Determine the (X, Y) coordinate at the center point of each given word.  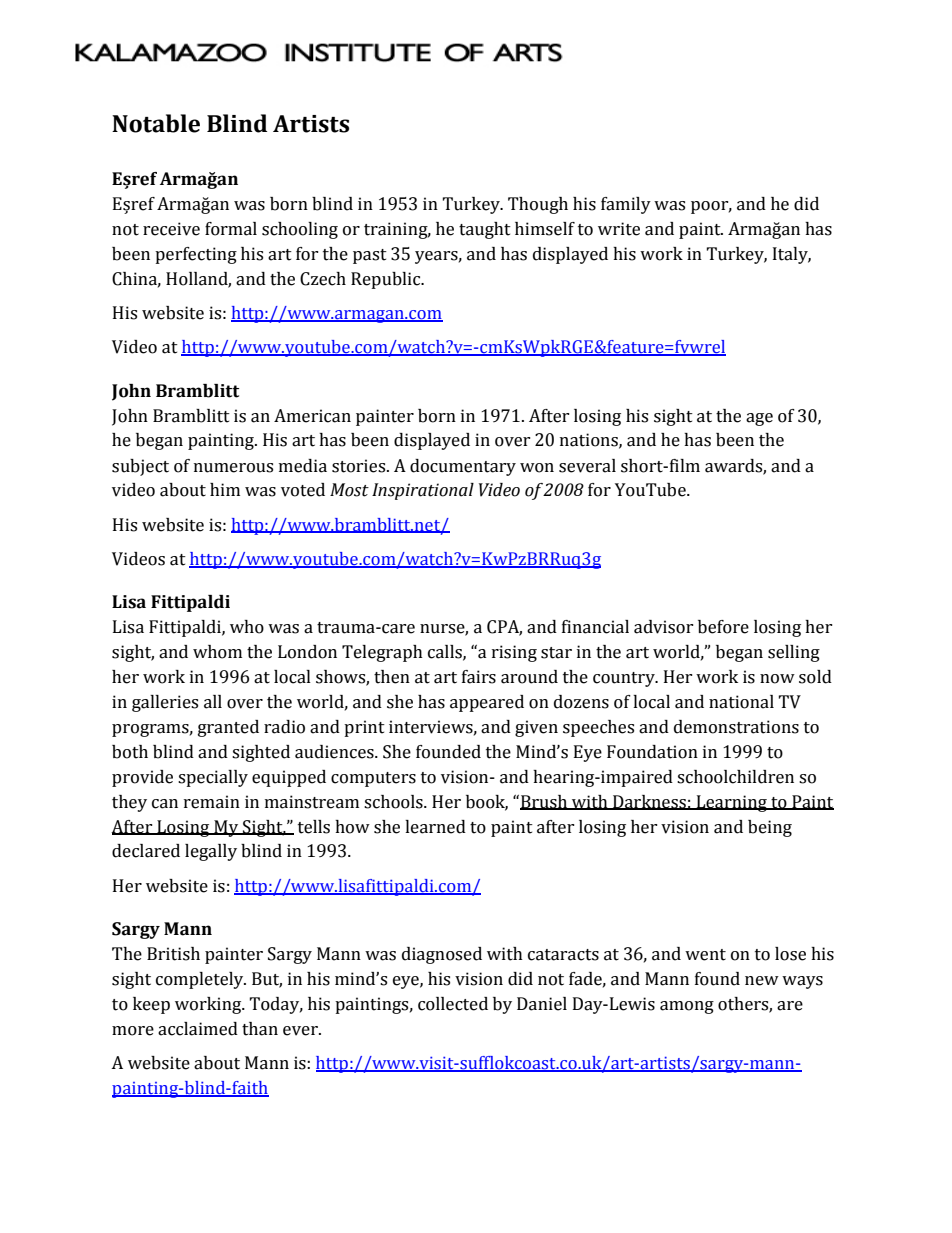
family (626, 205)
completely (201, 980)
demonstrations (736, 727)
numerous (233, 468)
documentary (463, 467)
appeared (487, 703)
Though (538, 205)
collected (453, 1004)
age (759, 419)
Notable (156, 123)
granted (228, 728)
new (762, 981)
